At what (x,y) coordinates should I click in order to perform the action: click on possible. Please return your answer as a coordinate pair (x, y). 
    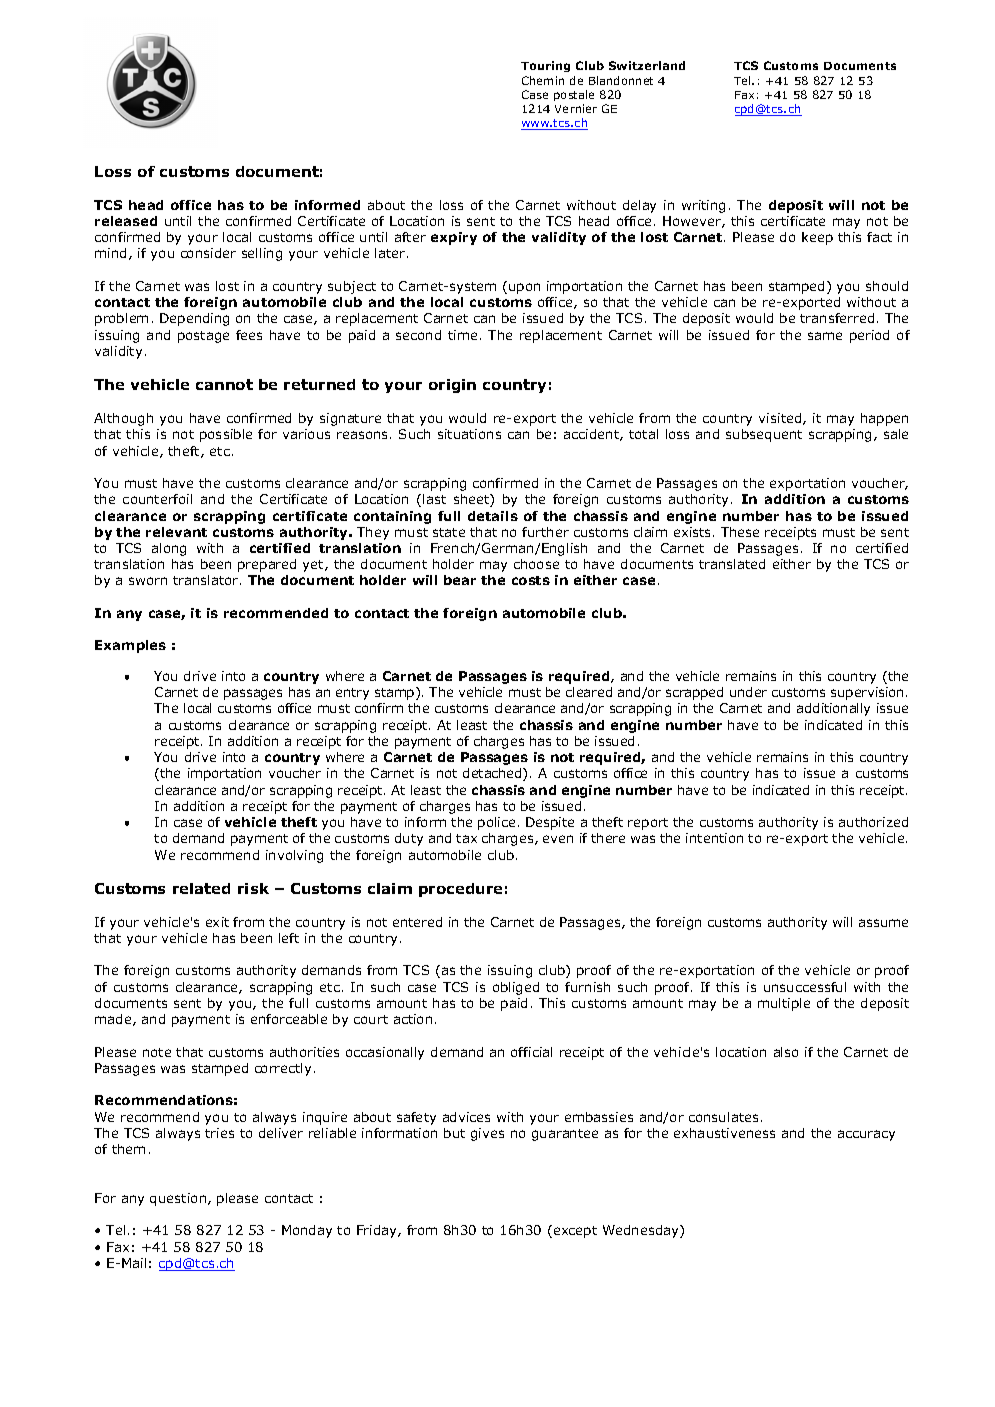
    Looking at the image, I should click on (226, 435).
